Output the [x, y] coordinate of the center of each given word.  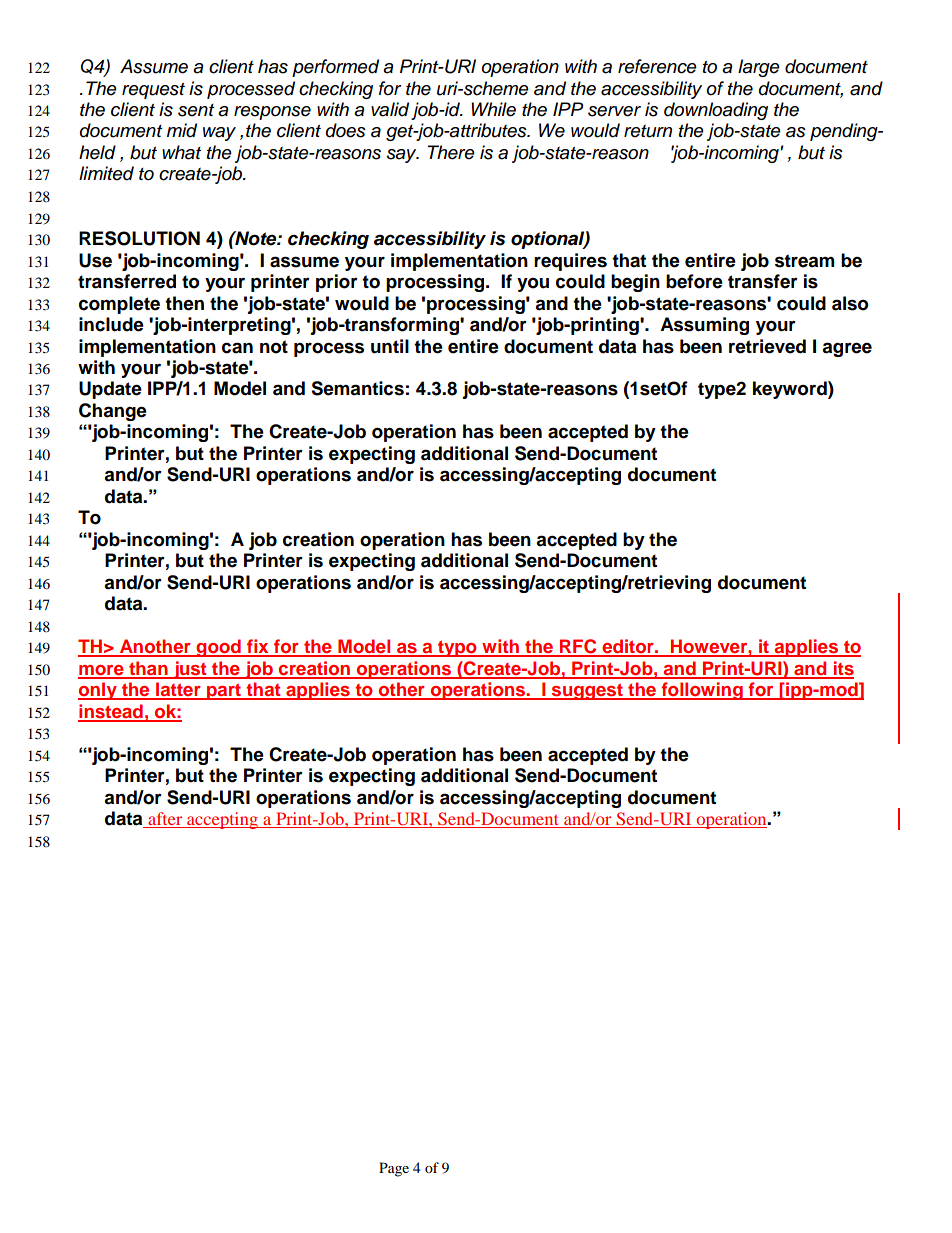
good [219, 648]
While [493, 109]
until [390, 346]
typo [457, 648]
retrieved [767, 346]
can [237, 348]
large [759, 68]
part [224, 691]
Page [394, 1169]
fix [258, 647]
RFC [578, 647]
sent [196, 110]
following [702, 691]
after [165, 820]
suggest [587, 691]
